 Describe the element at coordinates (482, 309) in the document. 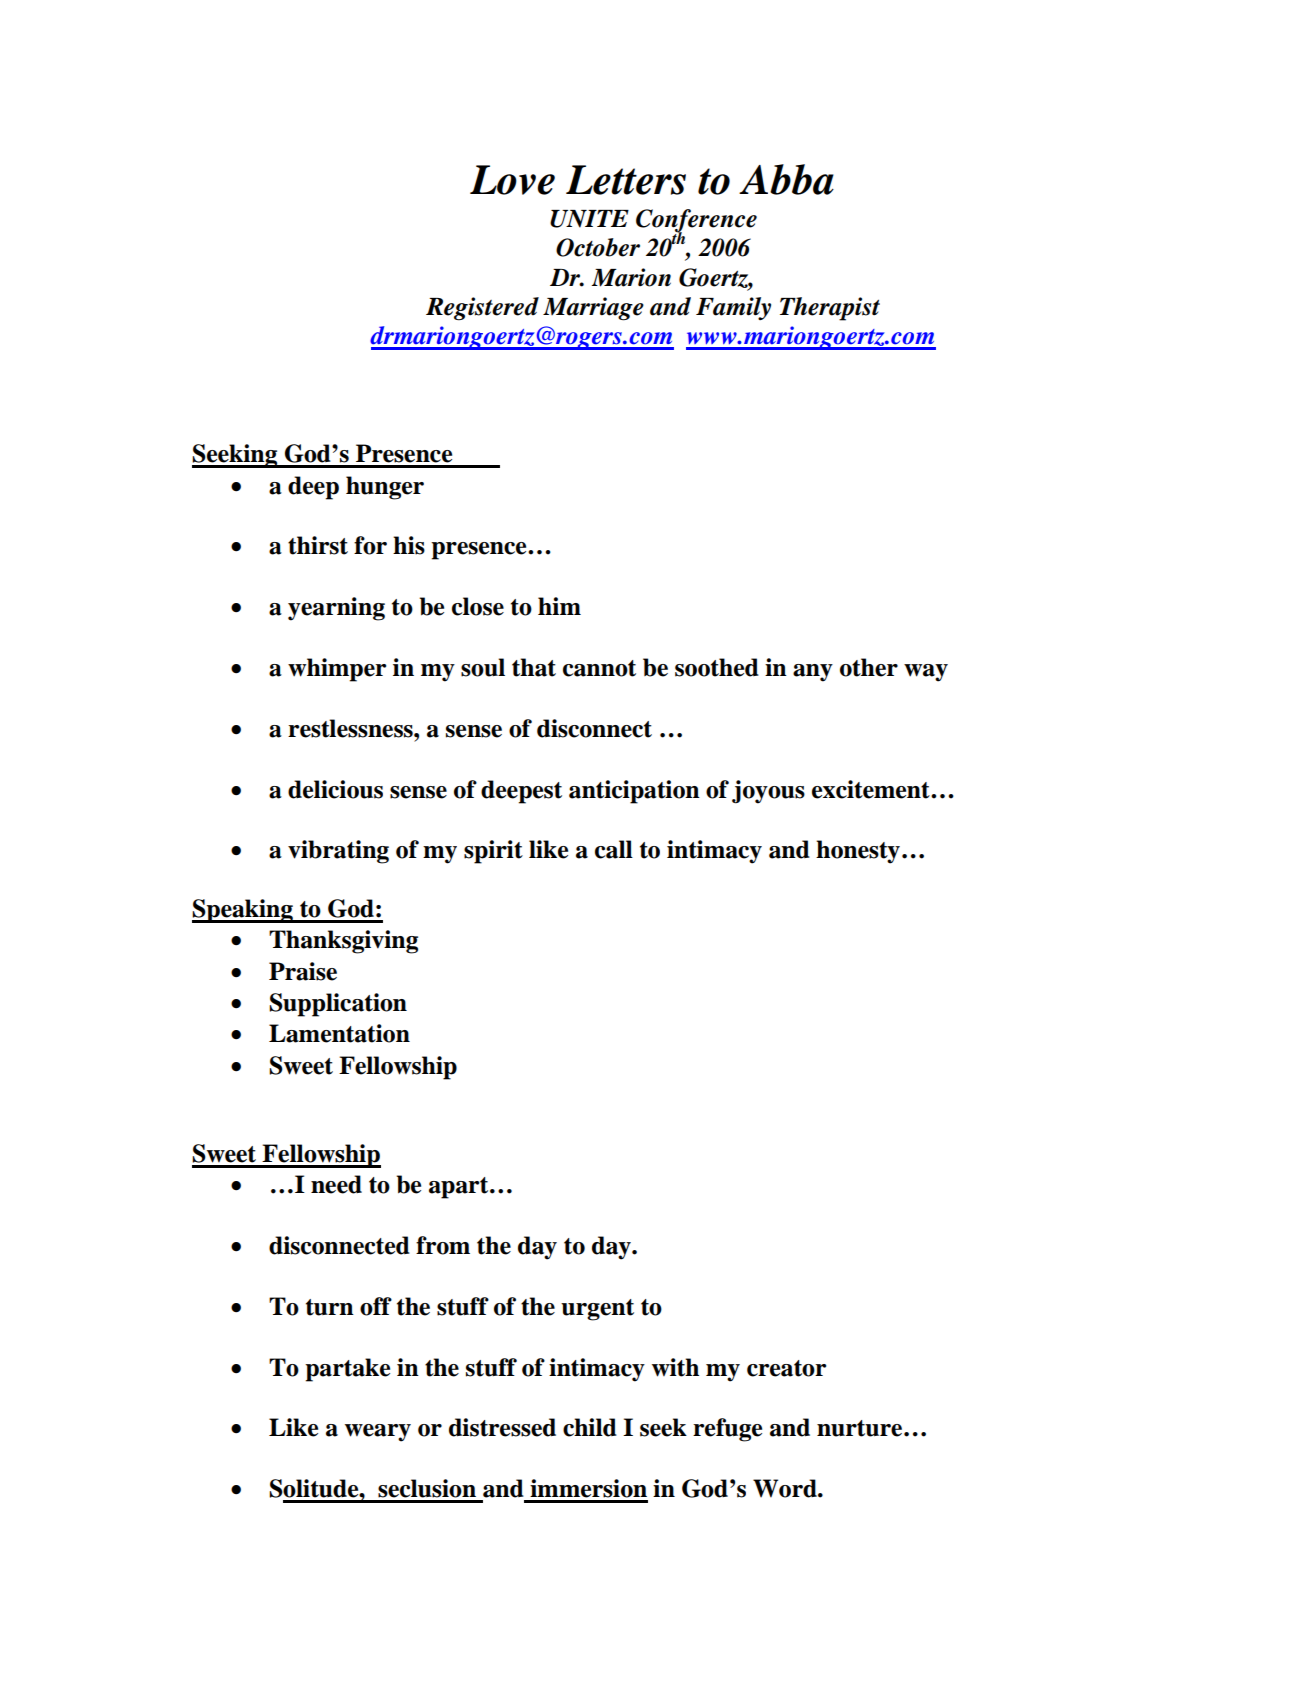

I see `Registered` at that location.
